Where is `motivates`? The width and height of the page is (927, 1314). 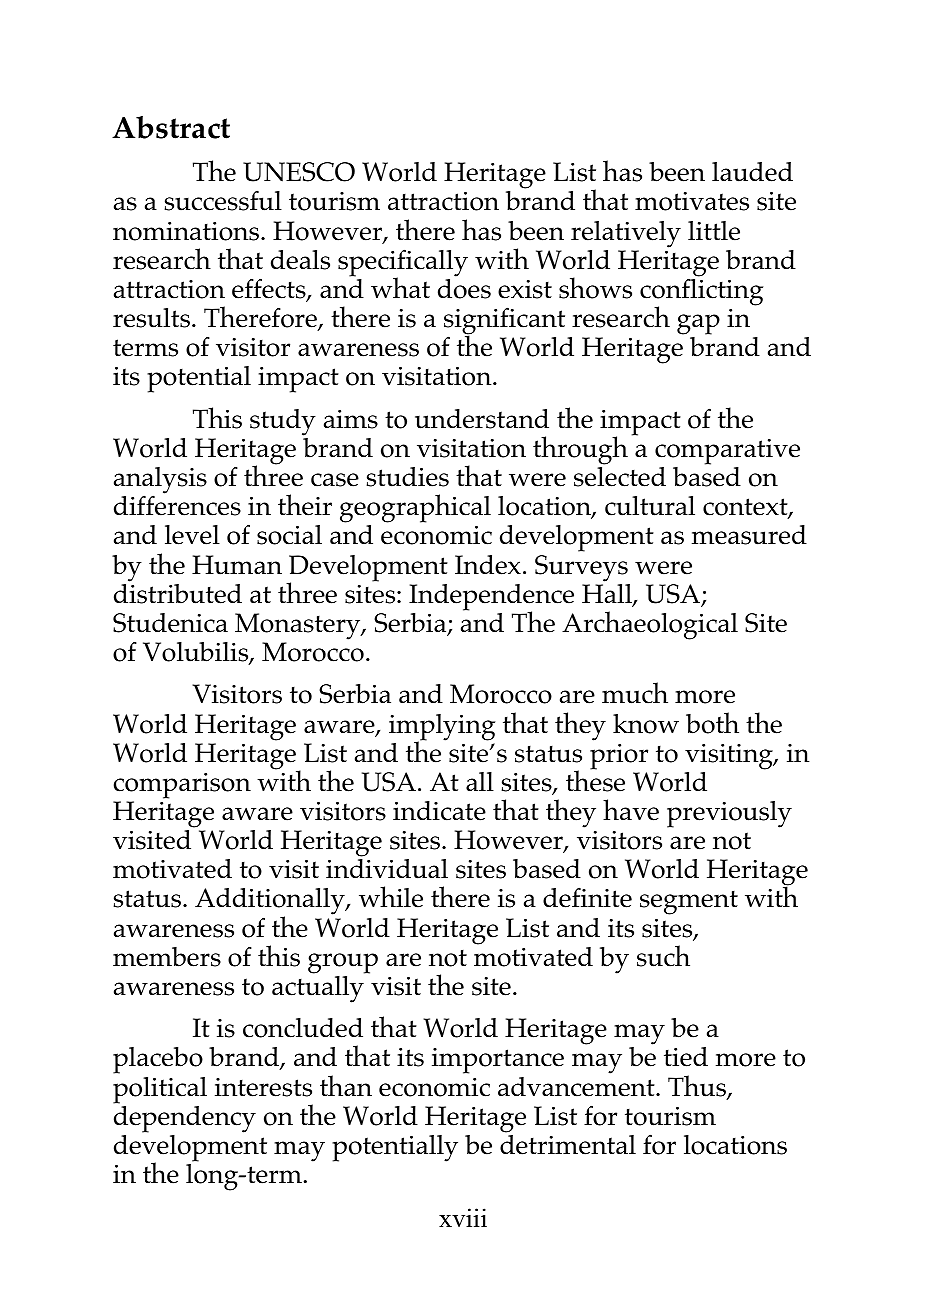 motivates is located at coordinates (692, 201).
